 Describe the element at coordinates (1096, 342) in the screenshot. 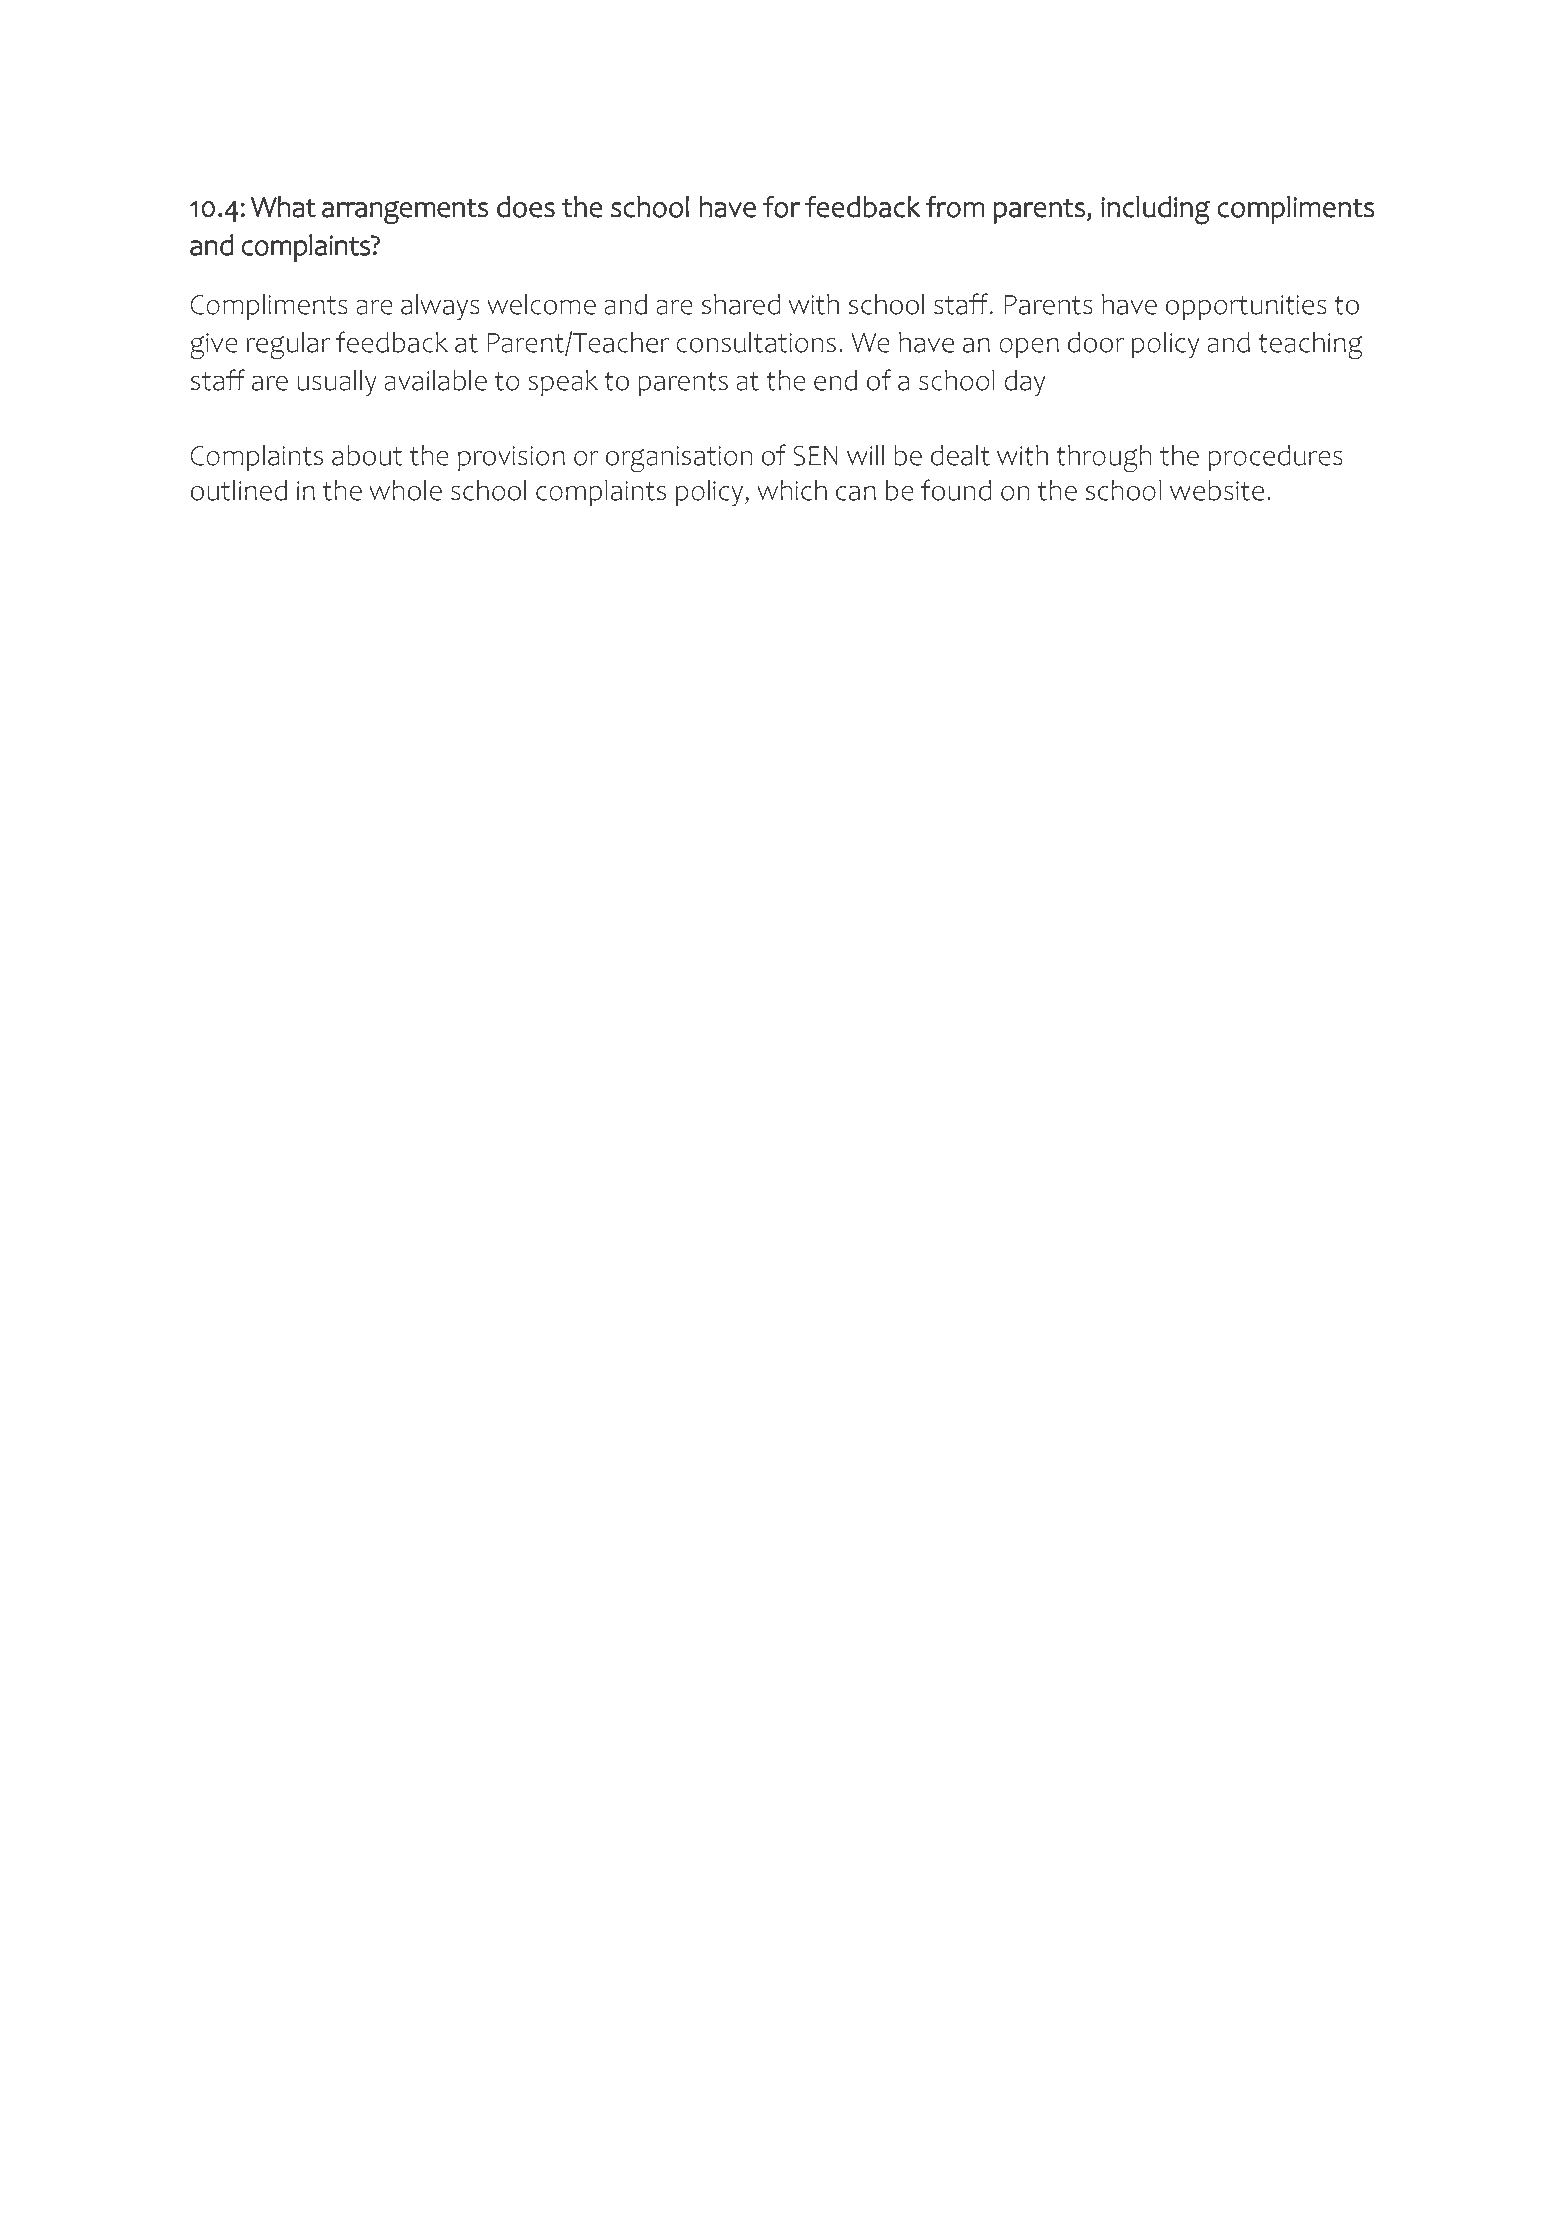

I see `door` at that location.
